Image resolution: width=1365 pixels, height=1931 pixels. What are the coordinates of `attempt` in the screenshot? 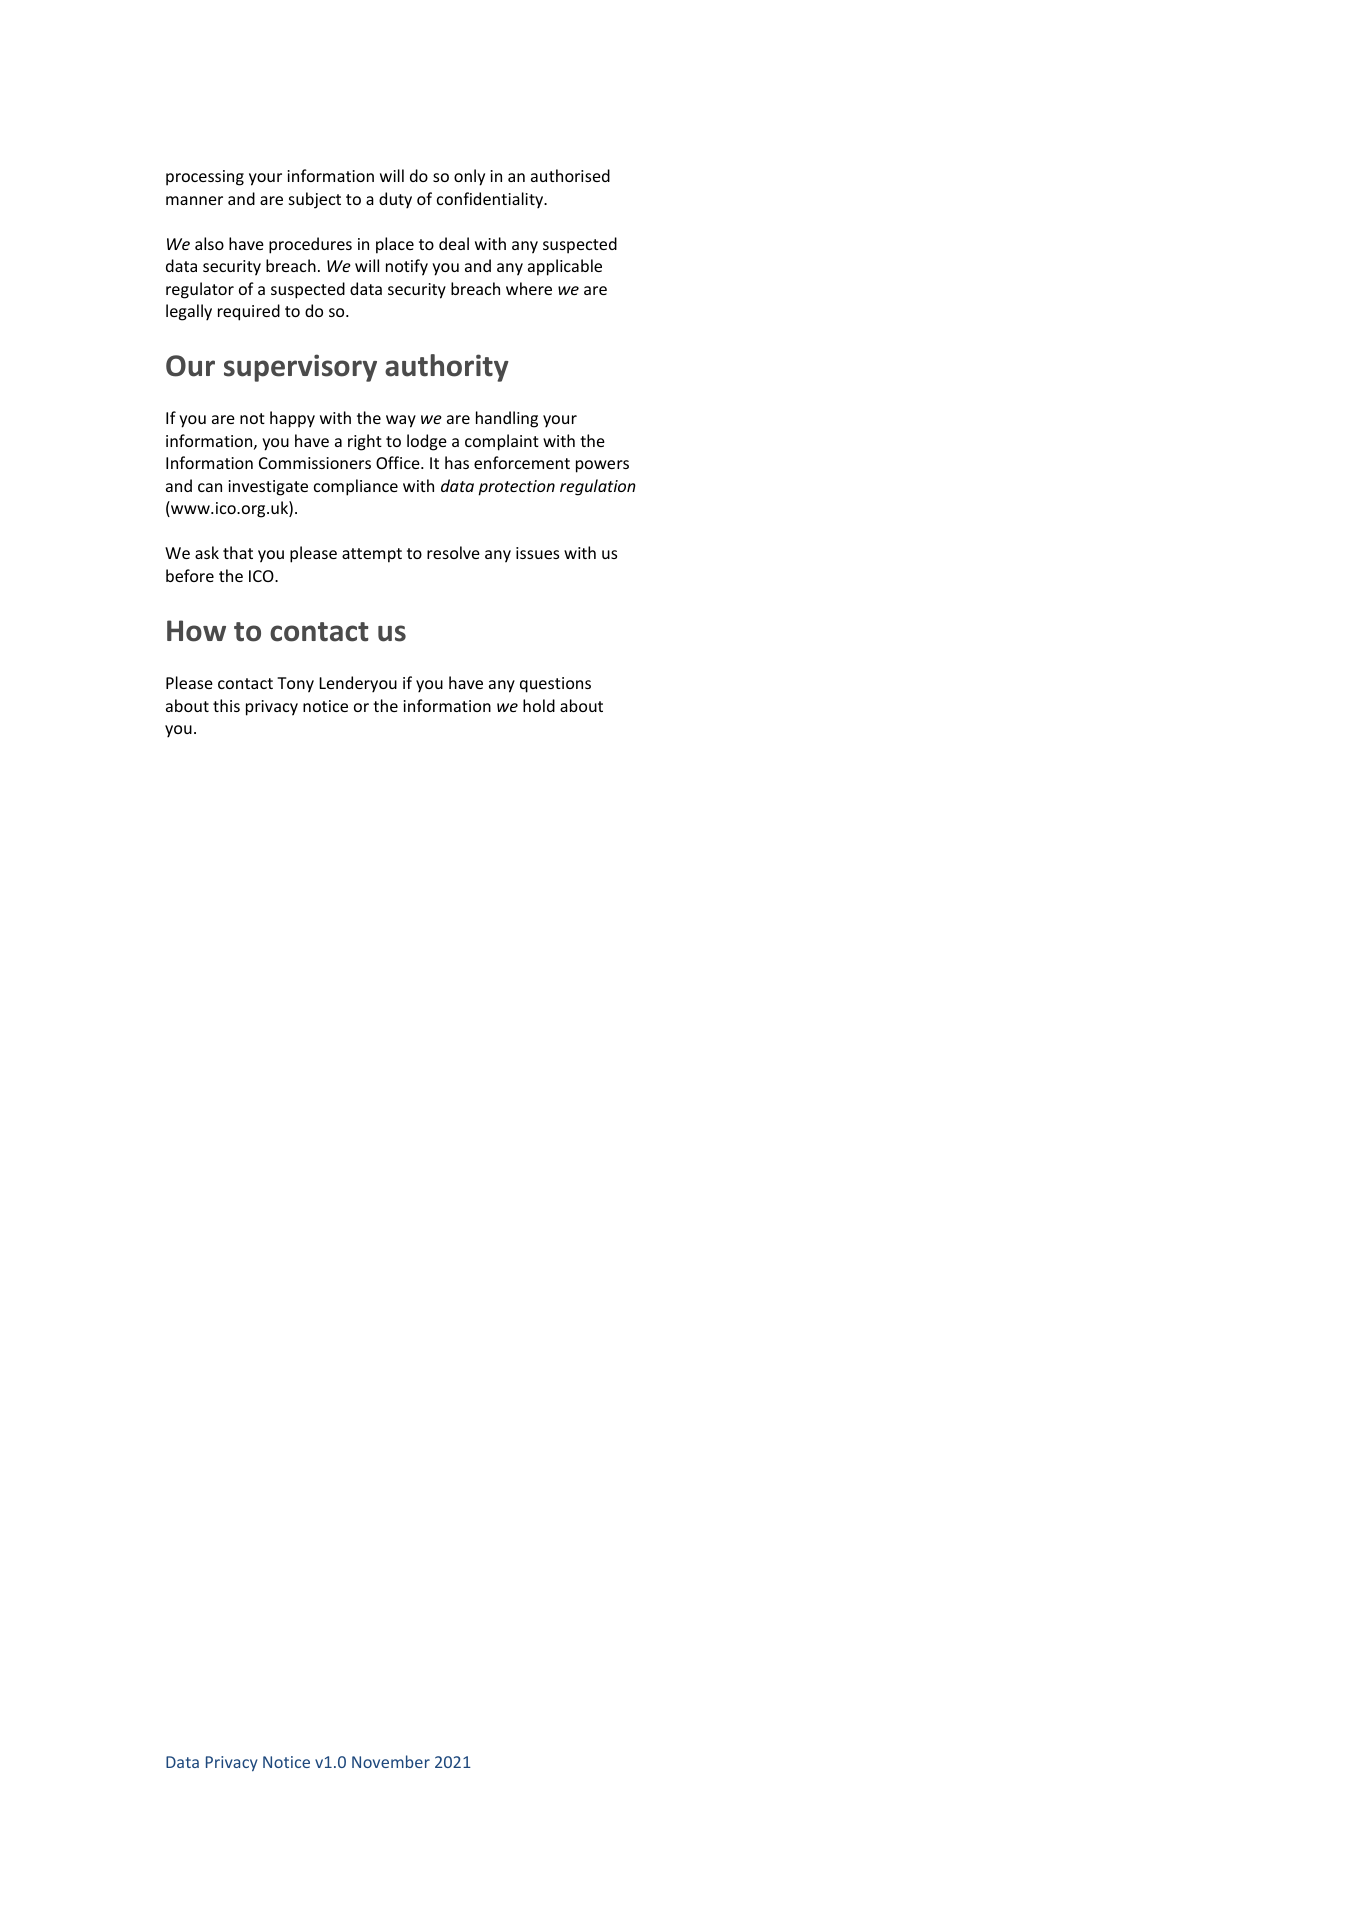 It's located at (372, 555).
